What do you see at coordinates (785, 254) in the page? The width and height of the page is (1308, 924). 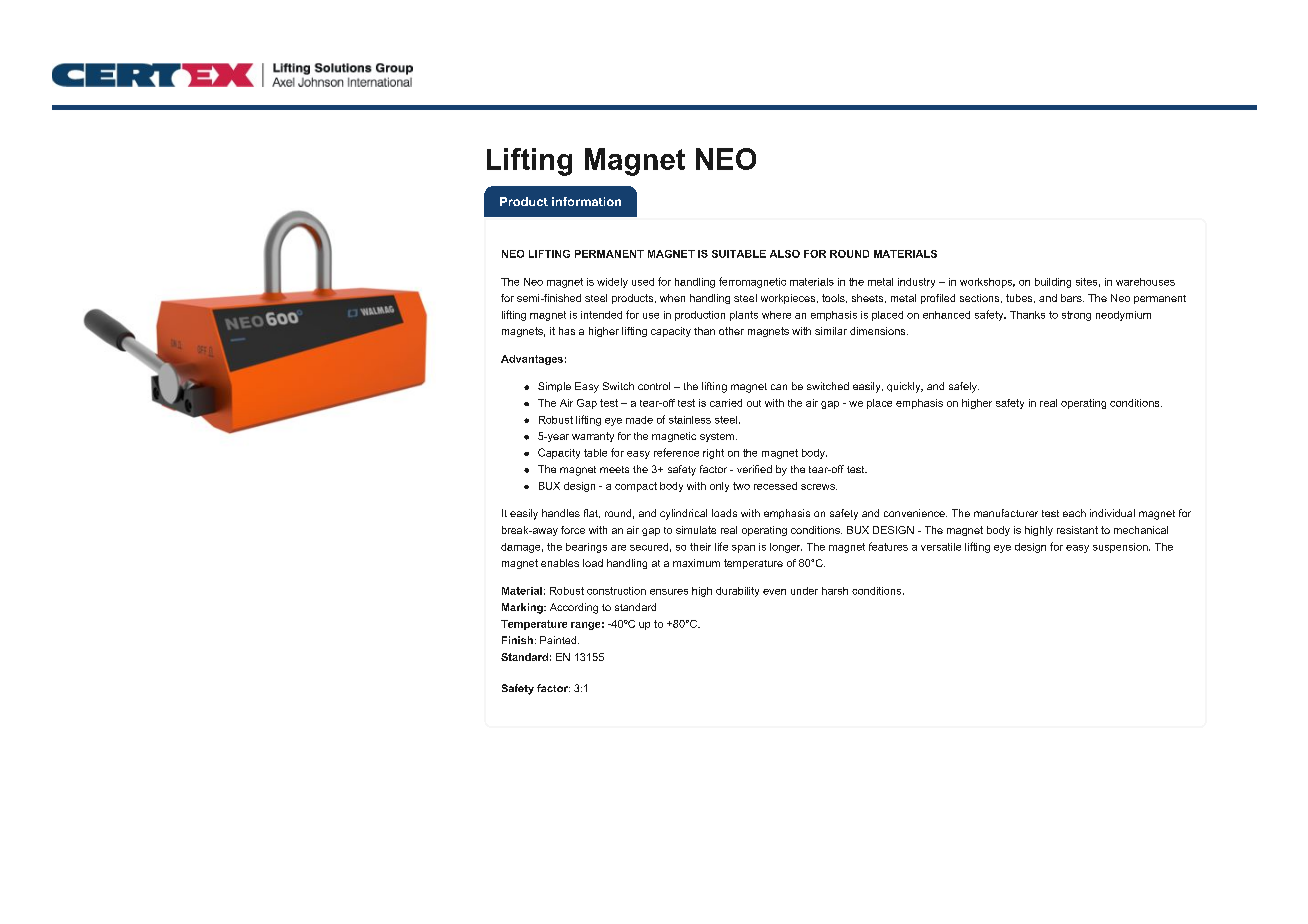 I see `ALSO` at bounding box center [785, 254].
